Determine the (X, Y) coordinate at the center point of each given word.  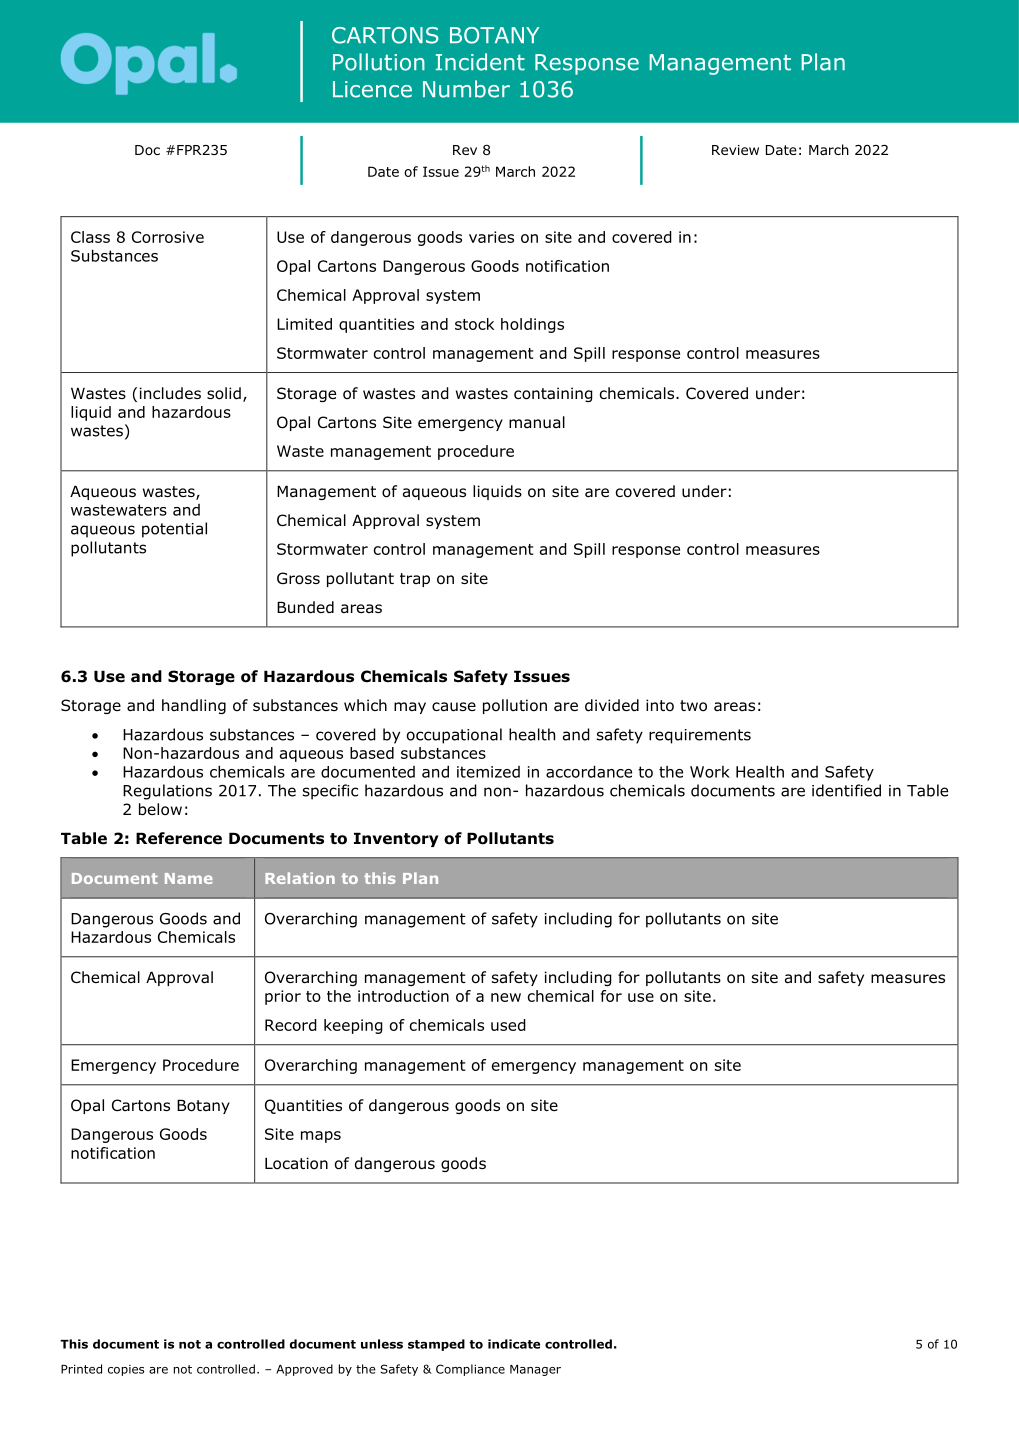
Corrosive (168, 237)
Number (466, 89)
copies (126, 1370)
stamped (436, 1345)
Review (735, 150)
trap (415, 580)
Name (189, 878)
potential (174, 530)
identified (846, 790)
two (693, 706)
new (506, 997)
